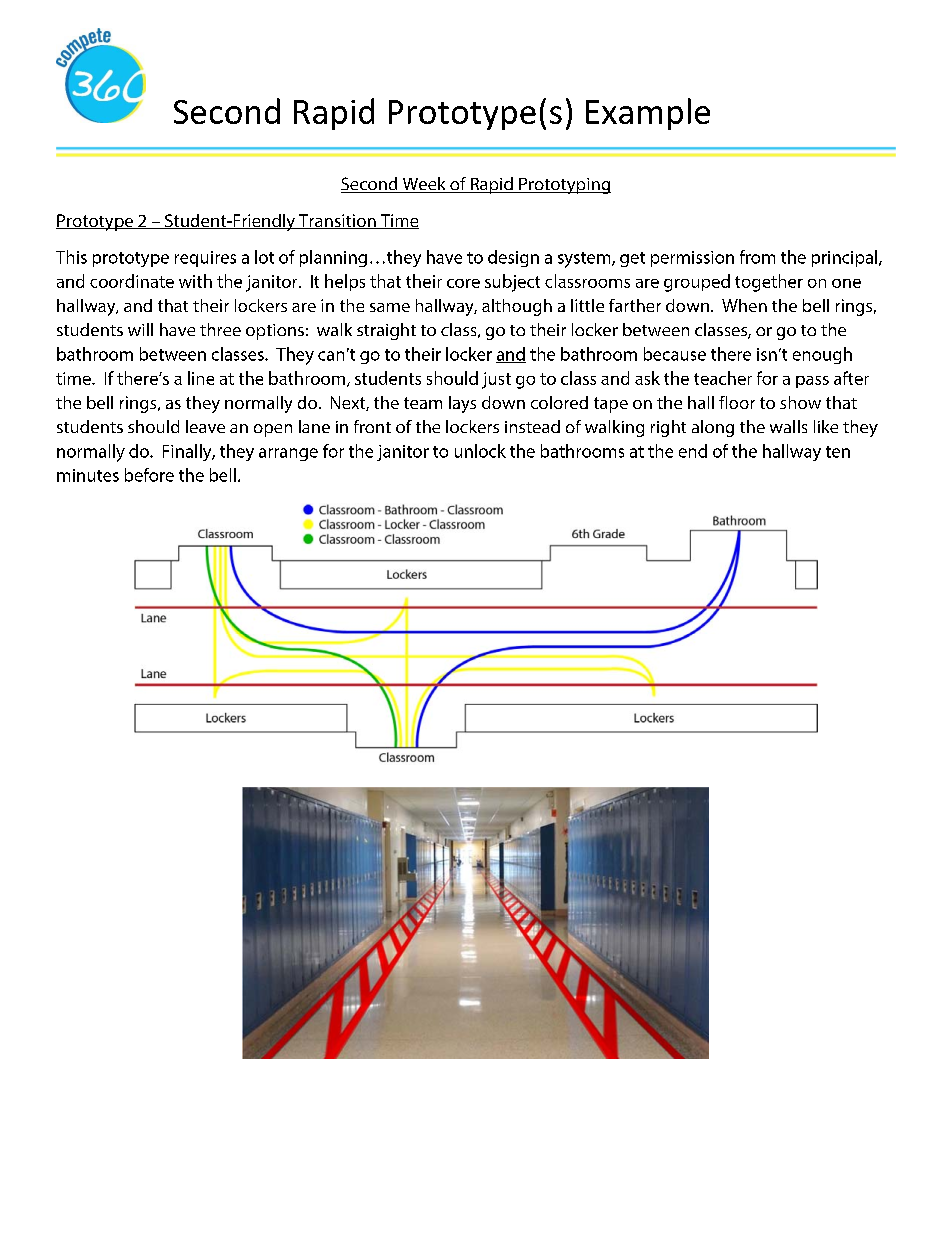 Image resolution: width=952 pixels, height=1233 pixels. I want to click on Example, so click(648, 114).
